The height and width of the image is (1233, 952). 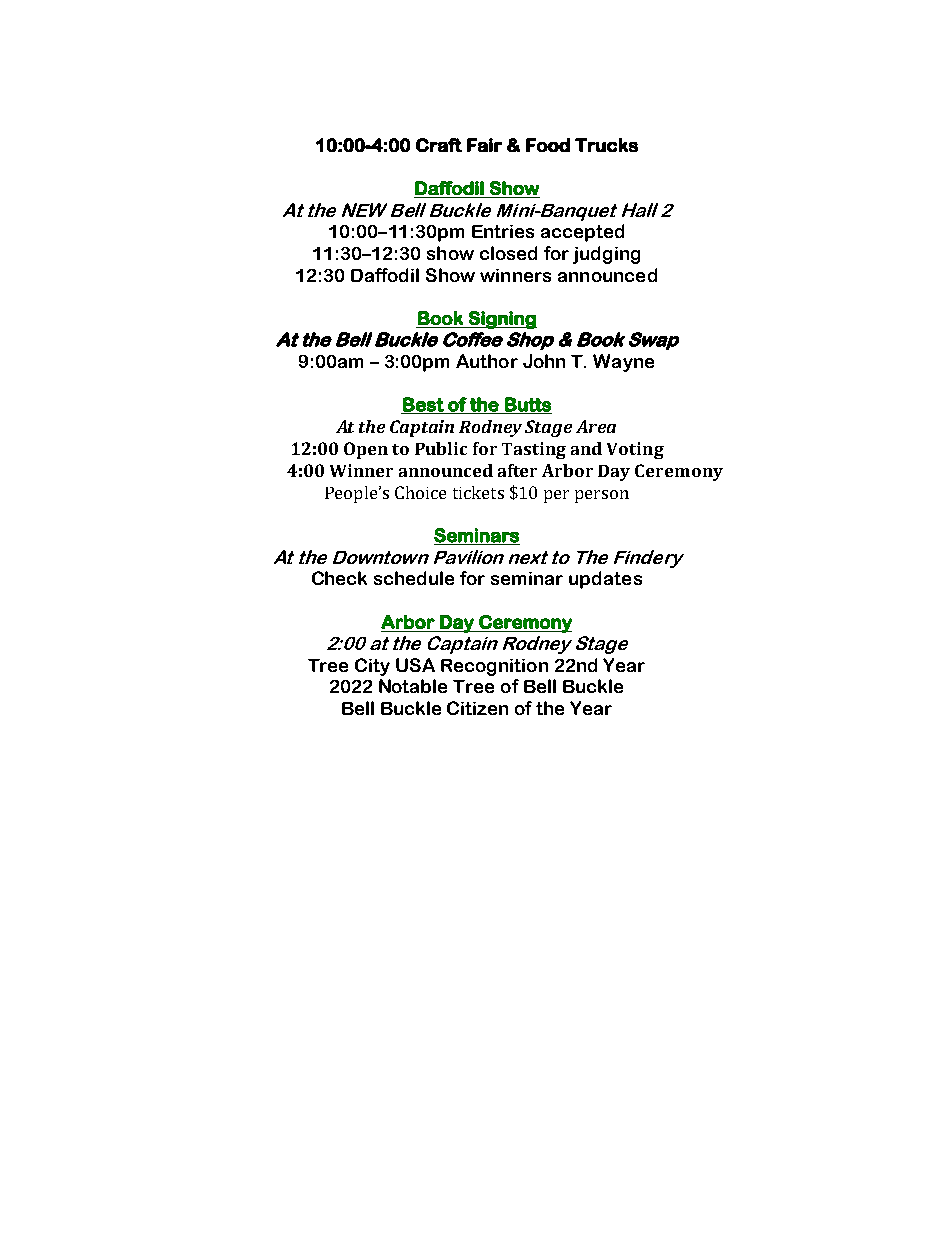 What do you see at coordinates (623, 363) in the image?
I see `Wayne` at bounding box center [623, 363].
